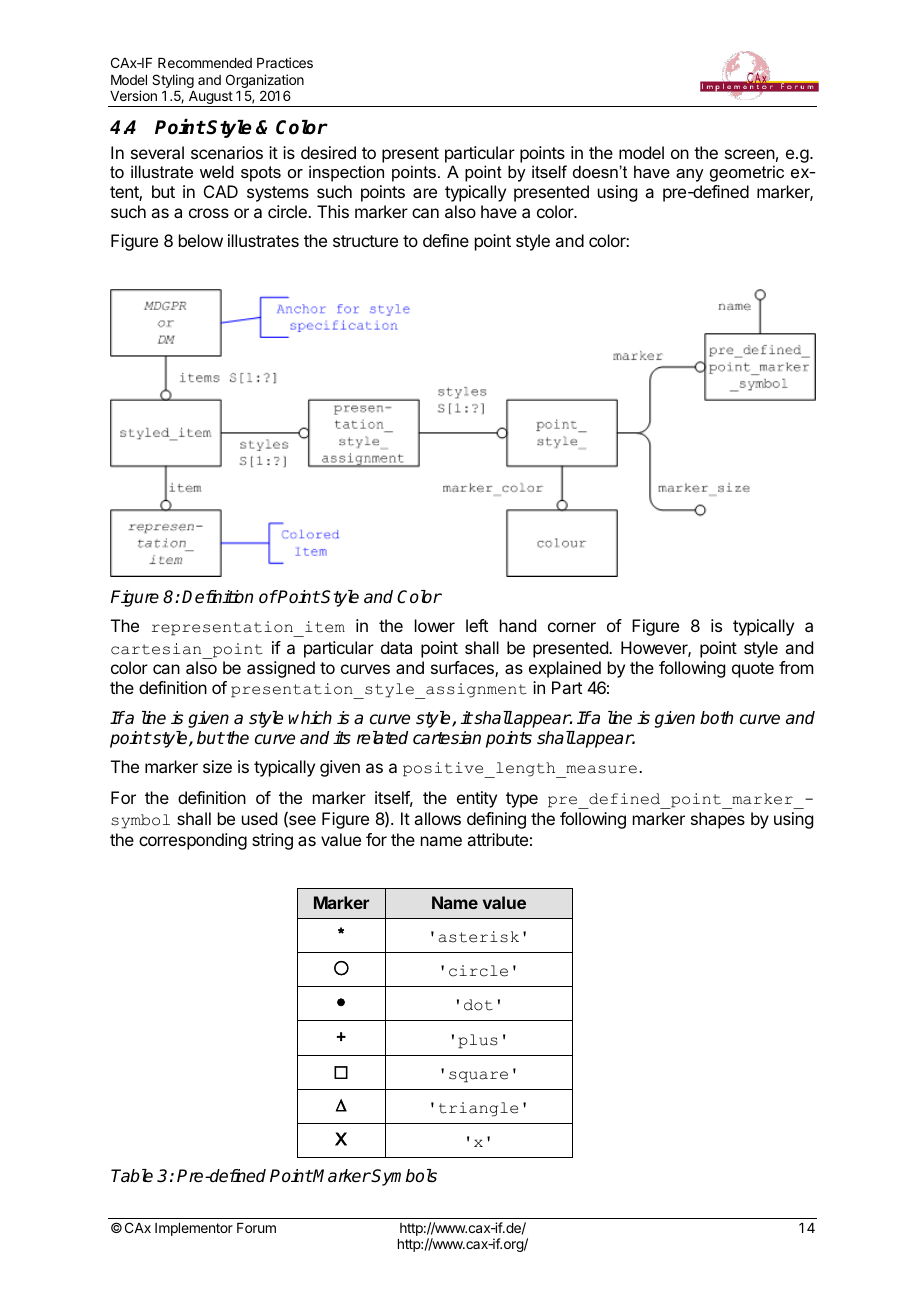 The width and height of the page is (924, 1308). Describe the element at coordinates (437, 818) in the page. I see `allows` at that location.
